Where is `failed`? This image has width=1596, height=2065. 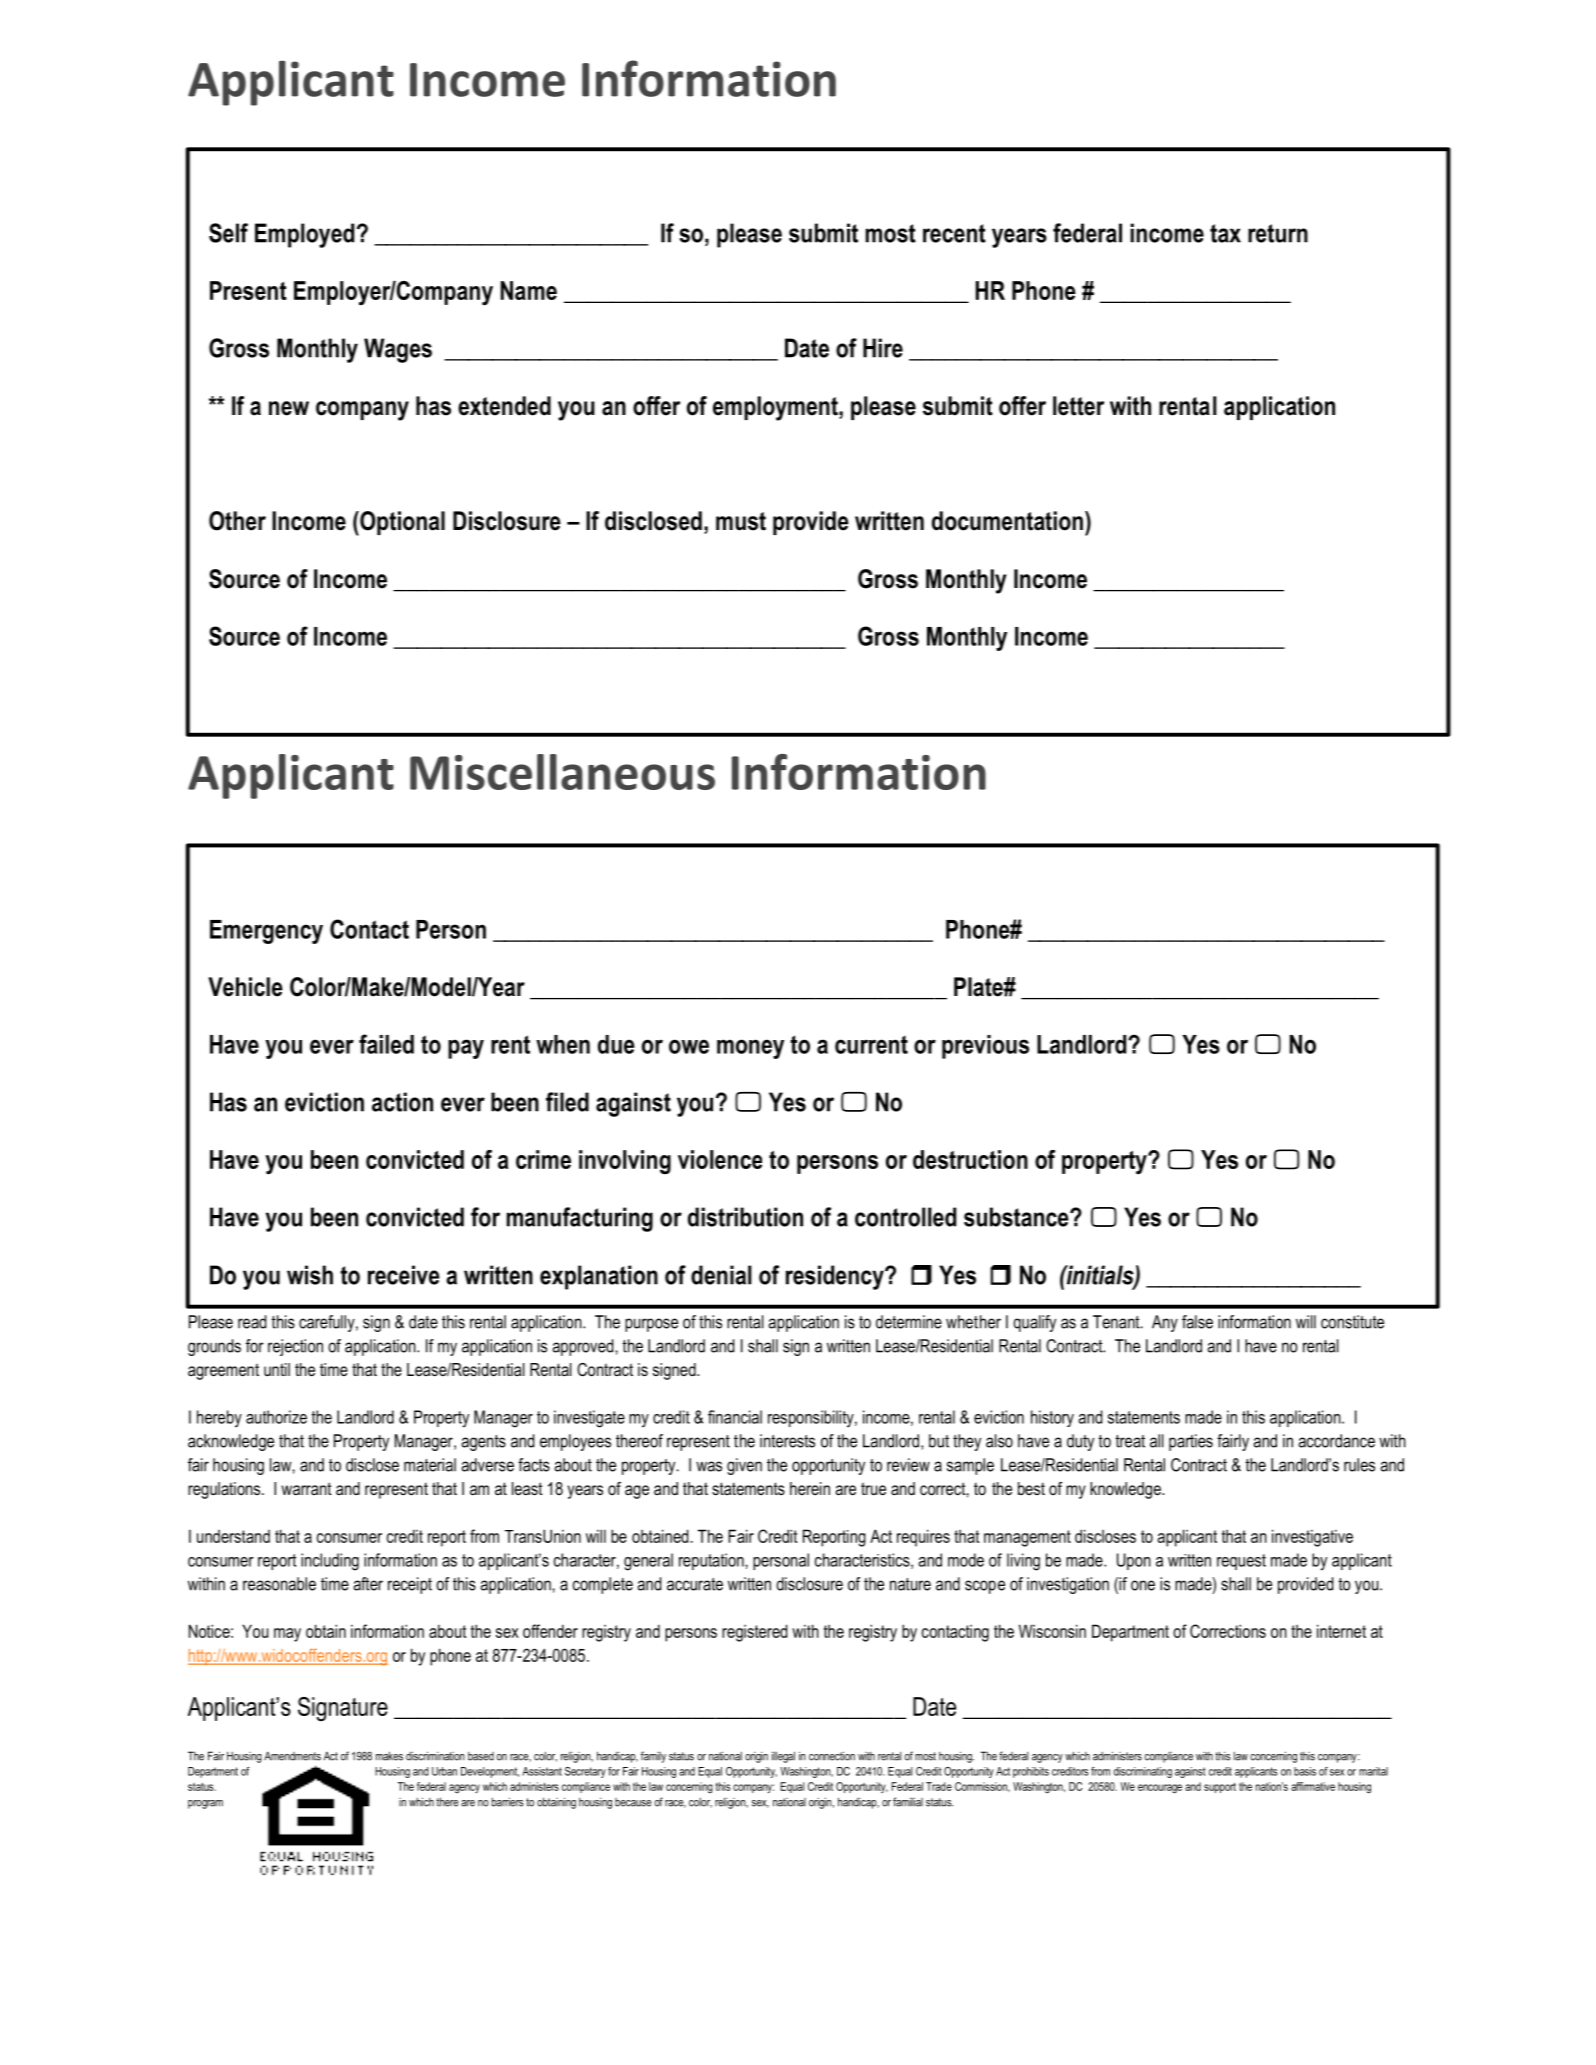
failed is located at coordinates (386, 1044).
